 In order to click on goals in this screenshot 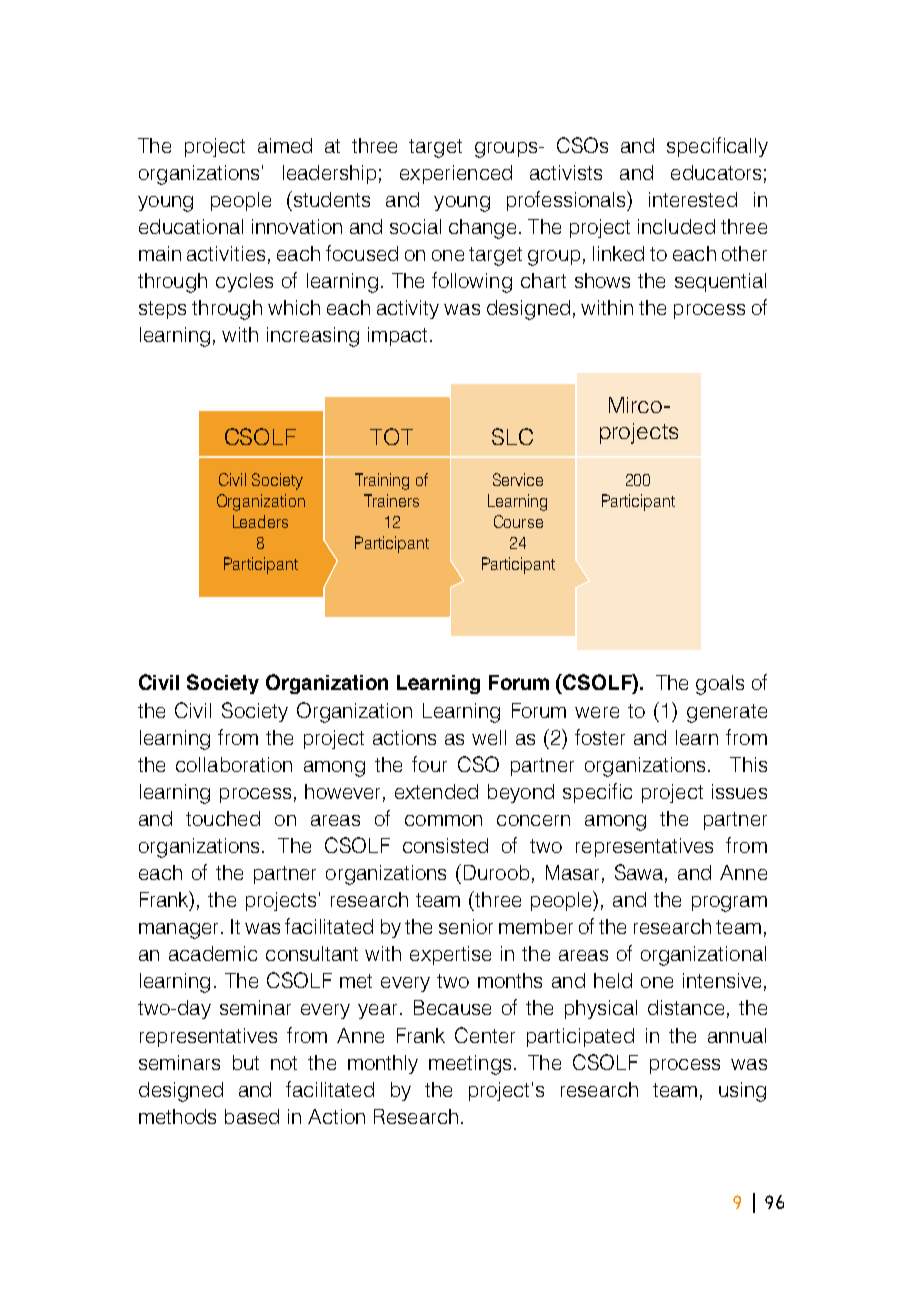, I will do `click(720, 685)`.
